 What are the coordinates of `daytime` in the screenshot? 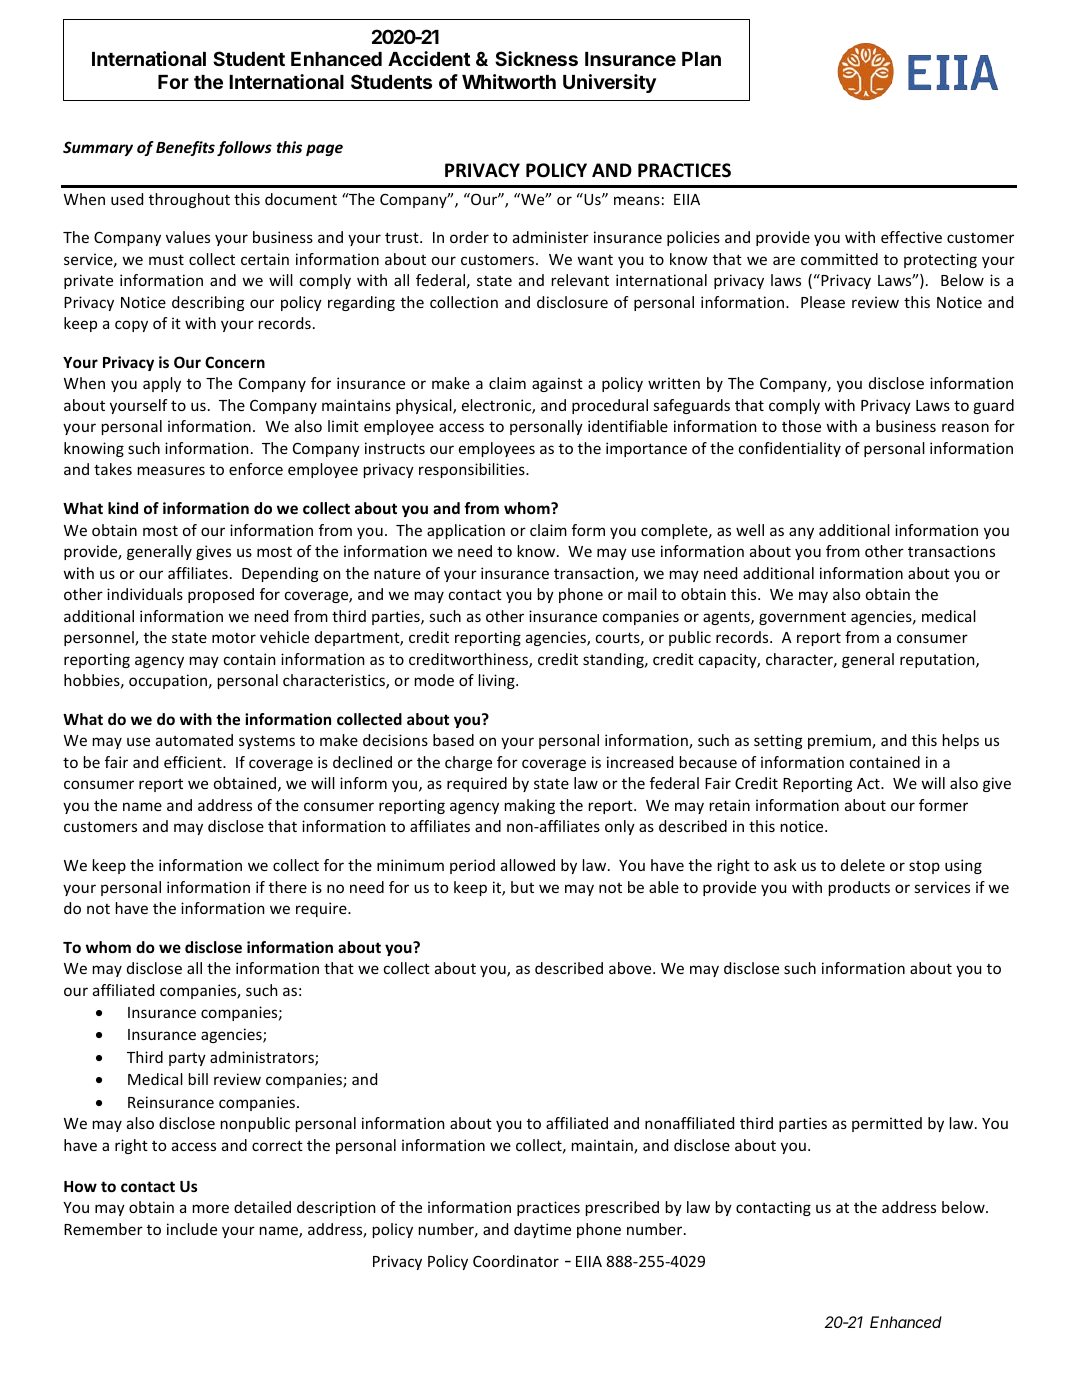 It's located at (542, 1230).
